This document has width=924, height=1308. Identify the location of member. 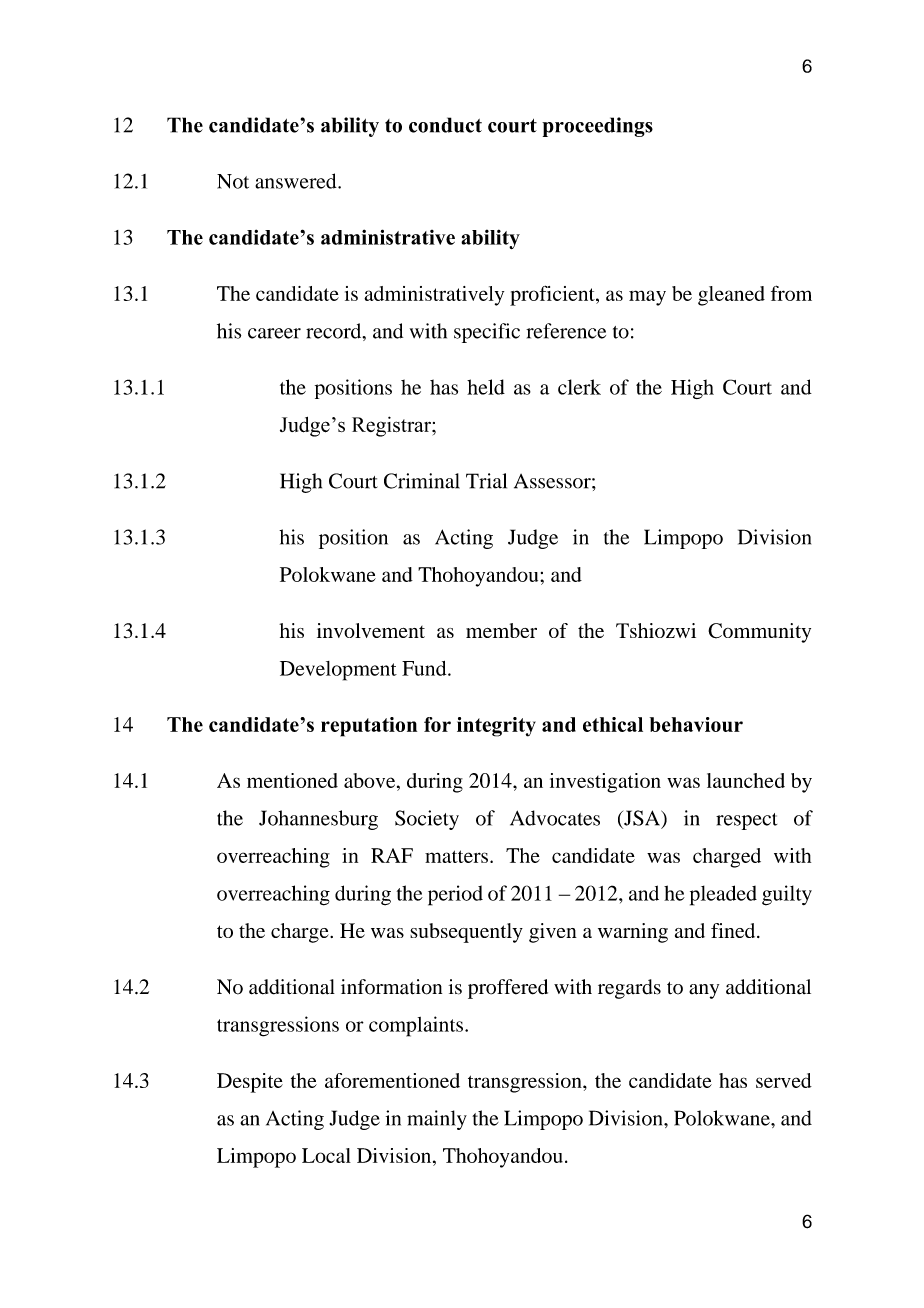
(501, 630).
